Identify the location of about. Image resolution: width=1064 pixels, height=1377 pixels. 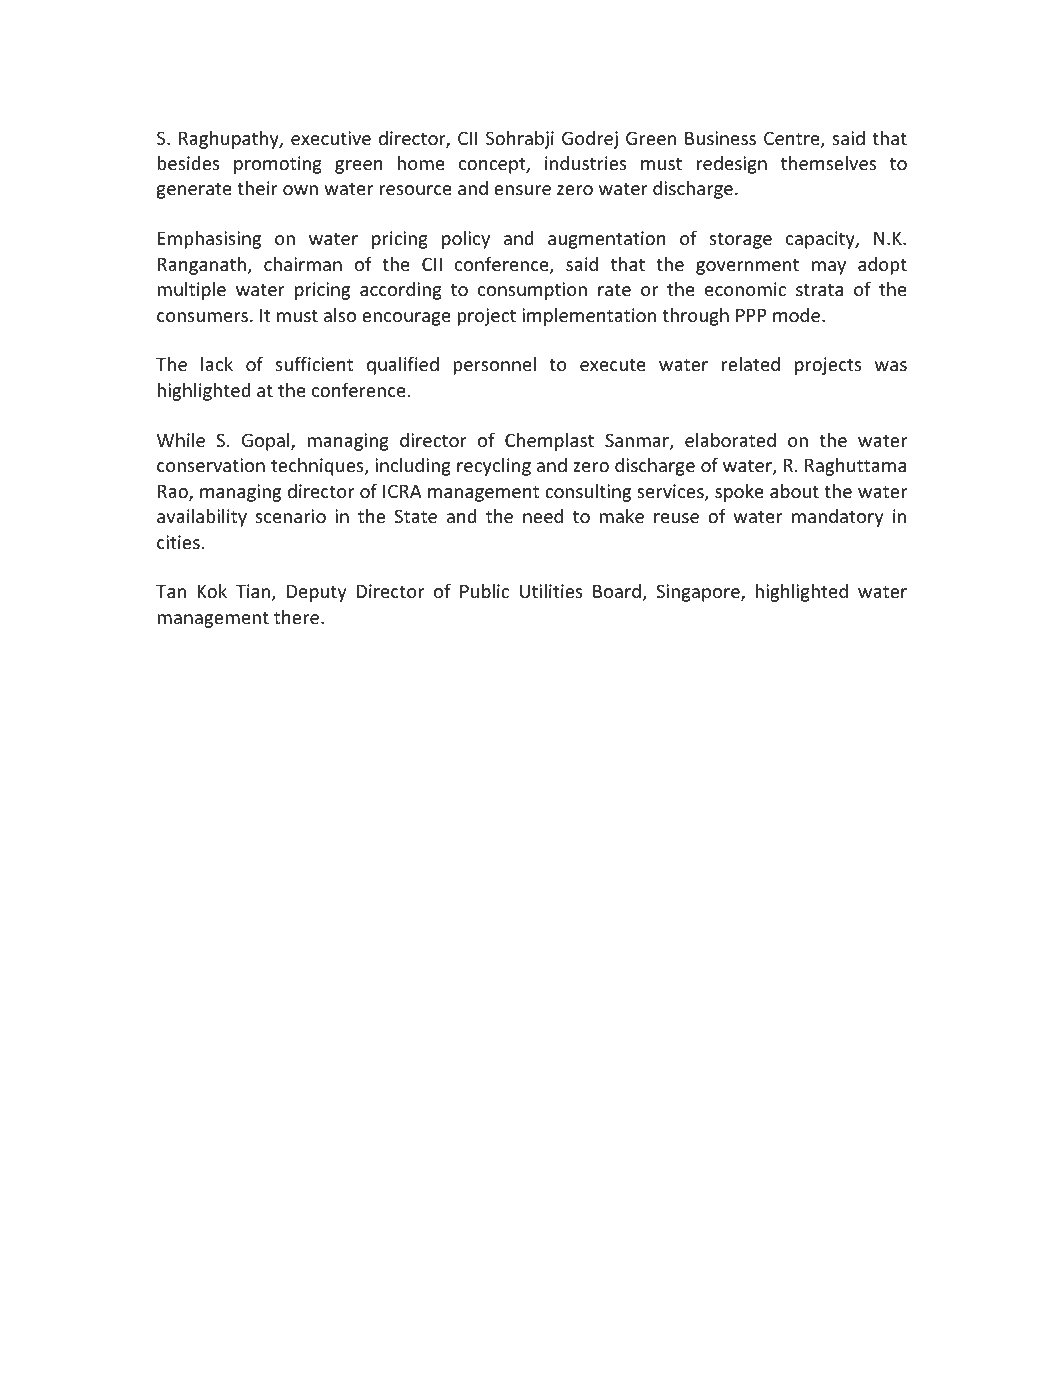
(794, 491).
